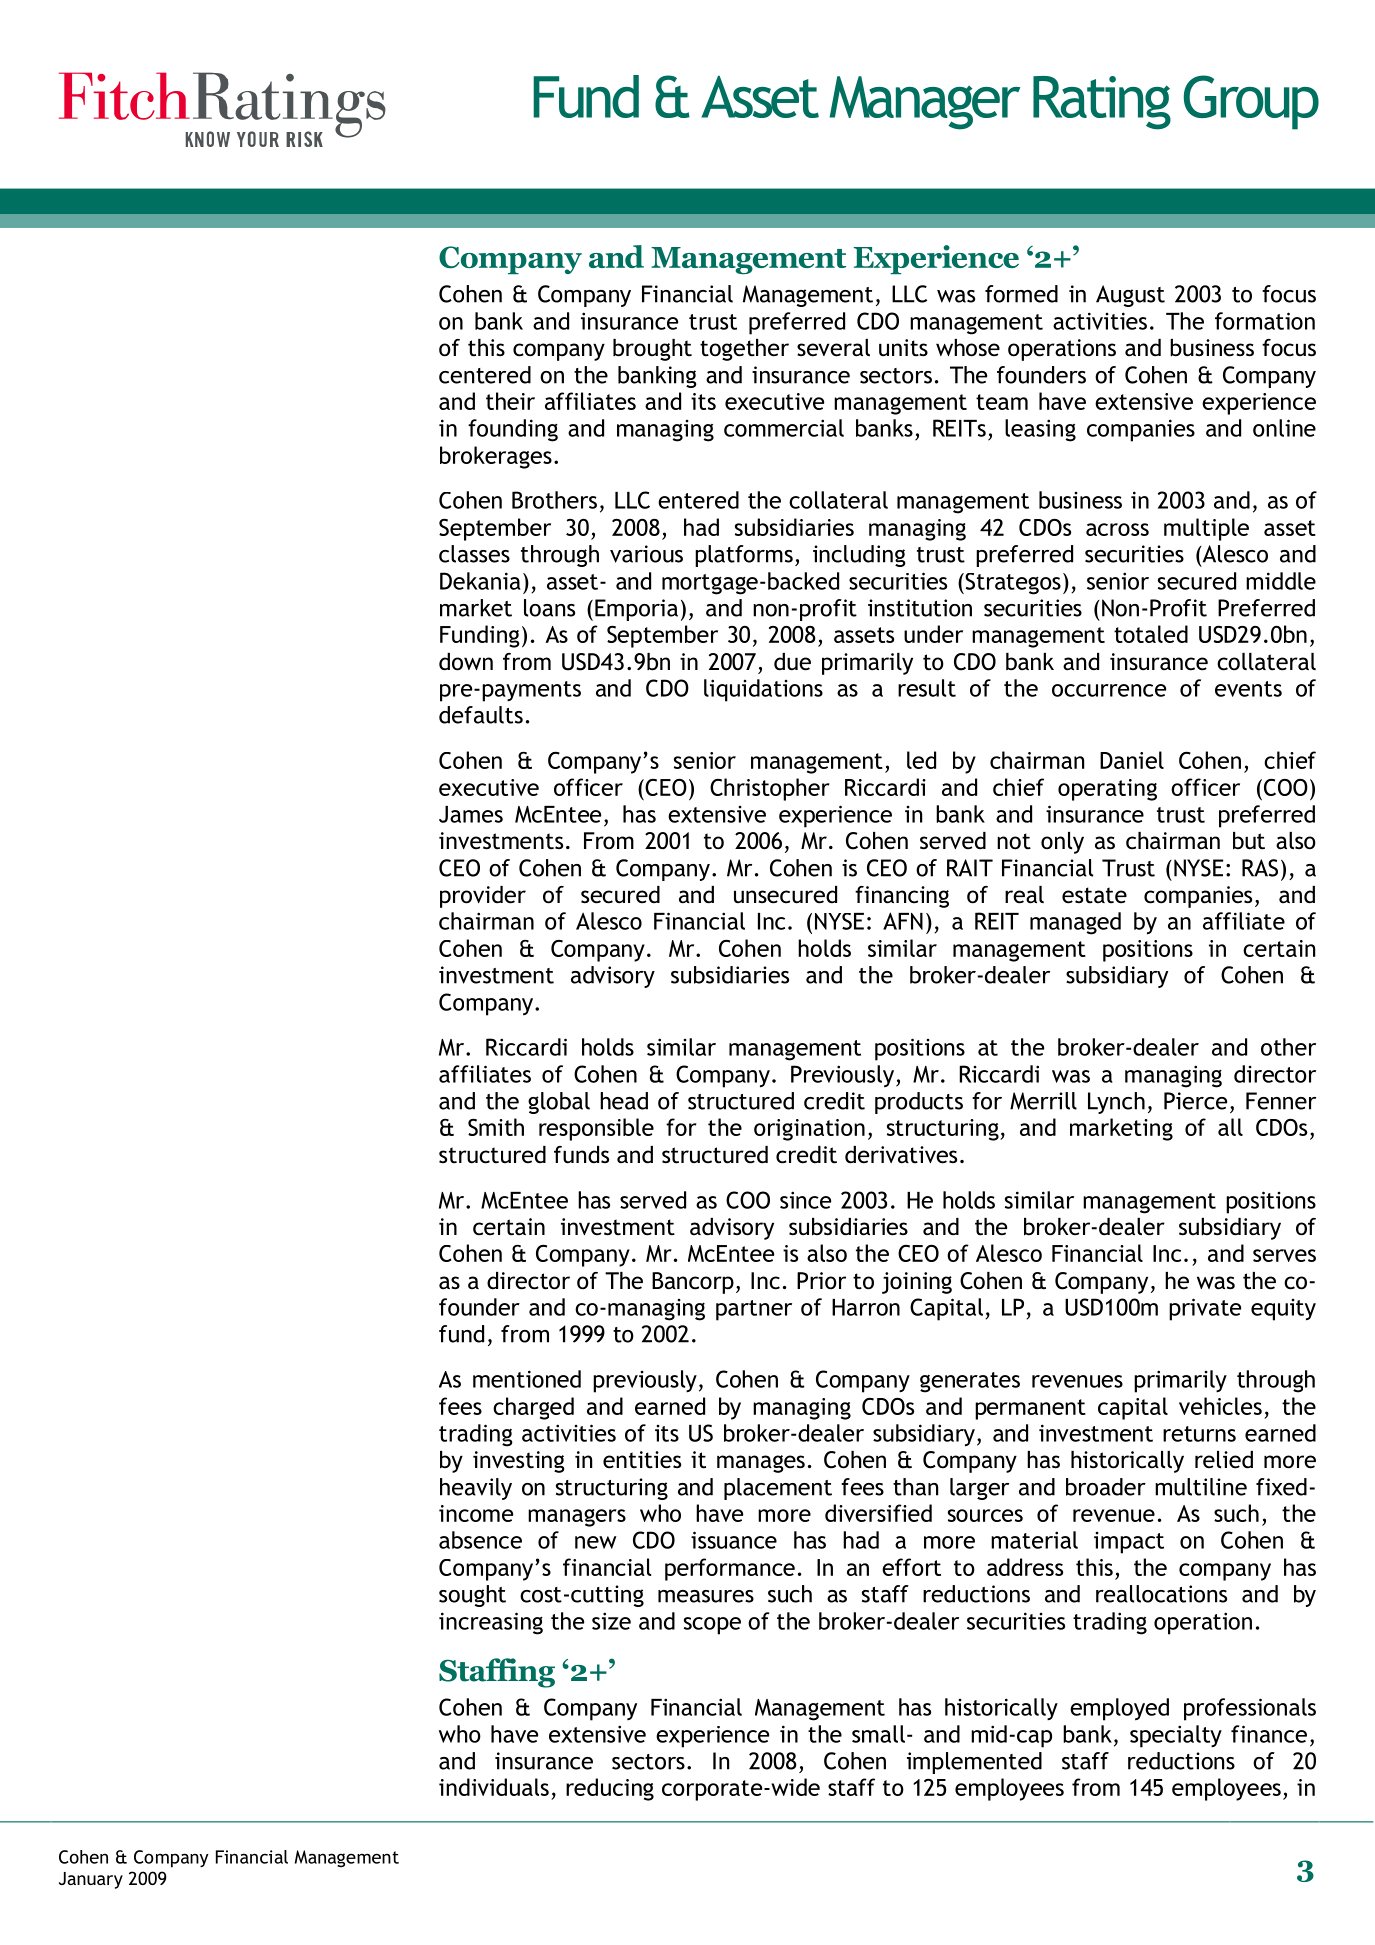 The image size is (1375, 1945). I want to click on reducing, so click(610, 1789).
